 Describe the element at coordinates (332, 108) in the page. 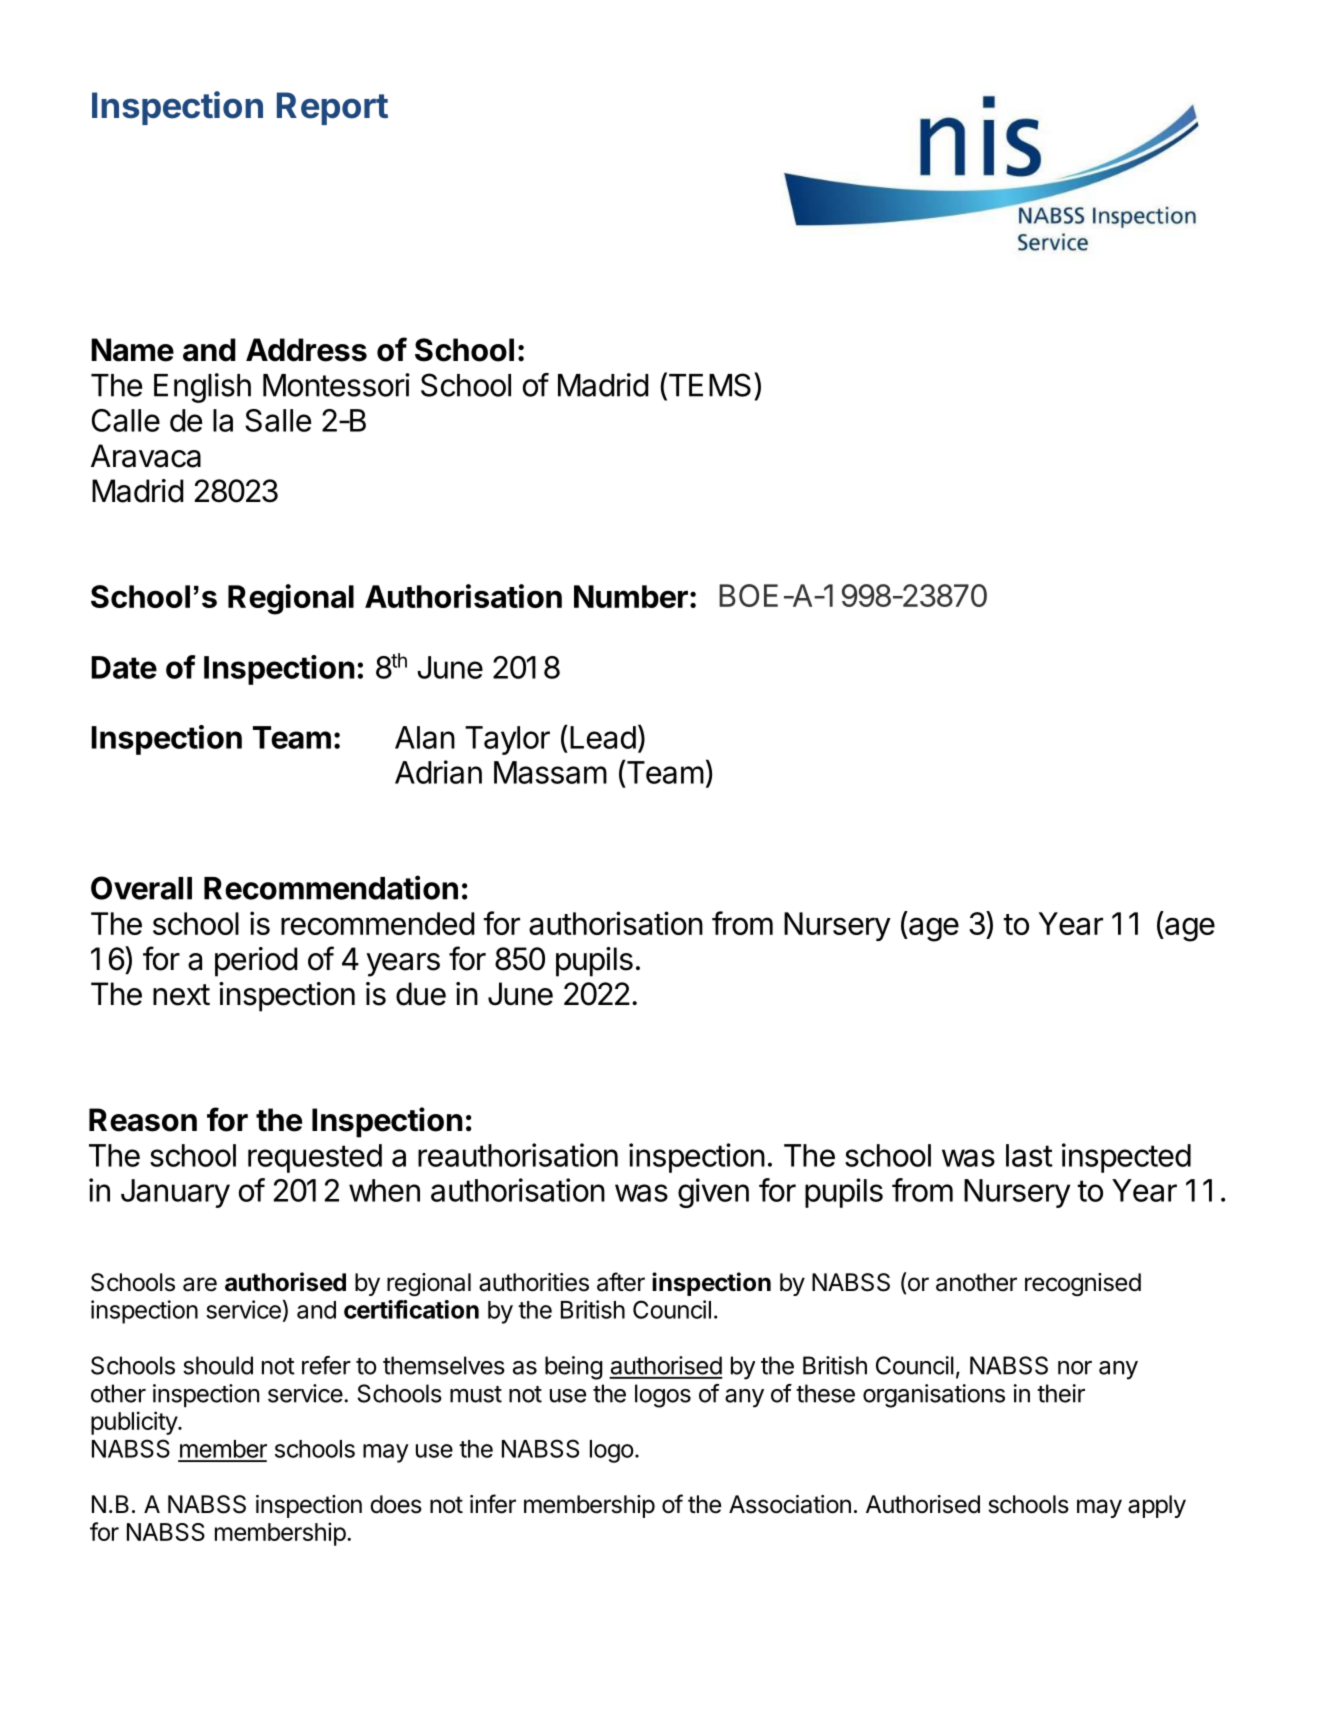

I see `Report` at that location.
